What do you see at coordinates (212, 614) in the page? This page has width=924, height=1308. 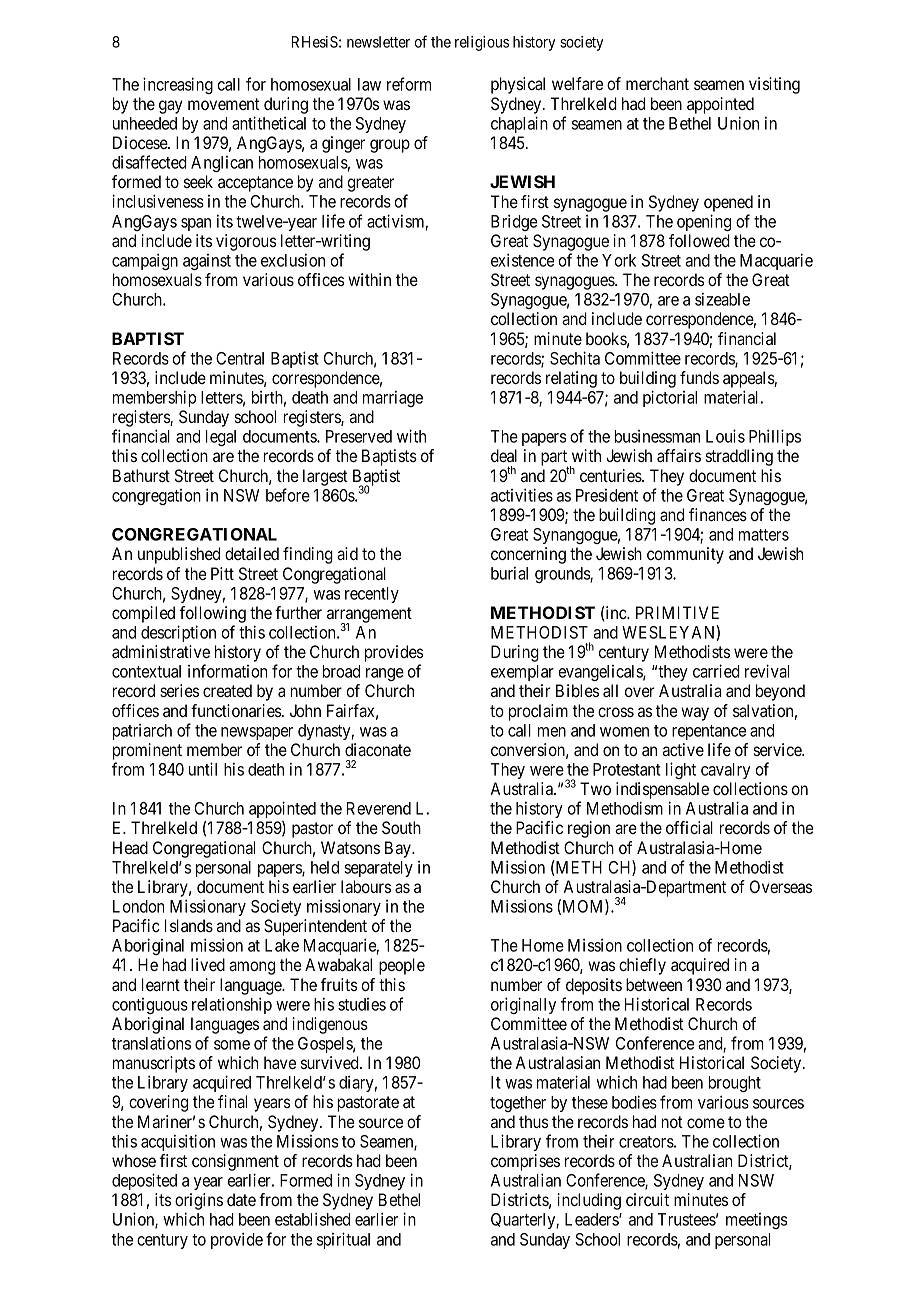 I see `following` at bounding box center [212, 614].
